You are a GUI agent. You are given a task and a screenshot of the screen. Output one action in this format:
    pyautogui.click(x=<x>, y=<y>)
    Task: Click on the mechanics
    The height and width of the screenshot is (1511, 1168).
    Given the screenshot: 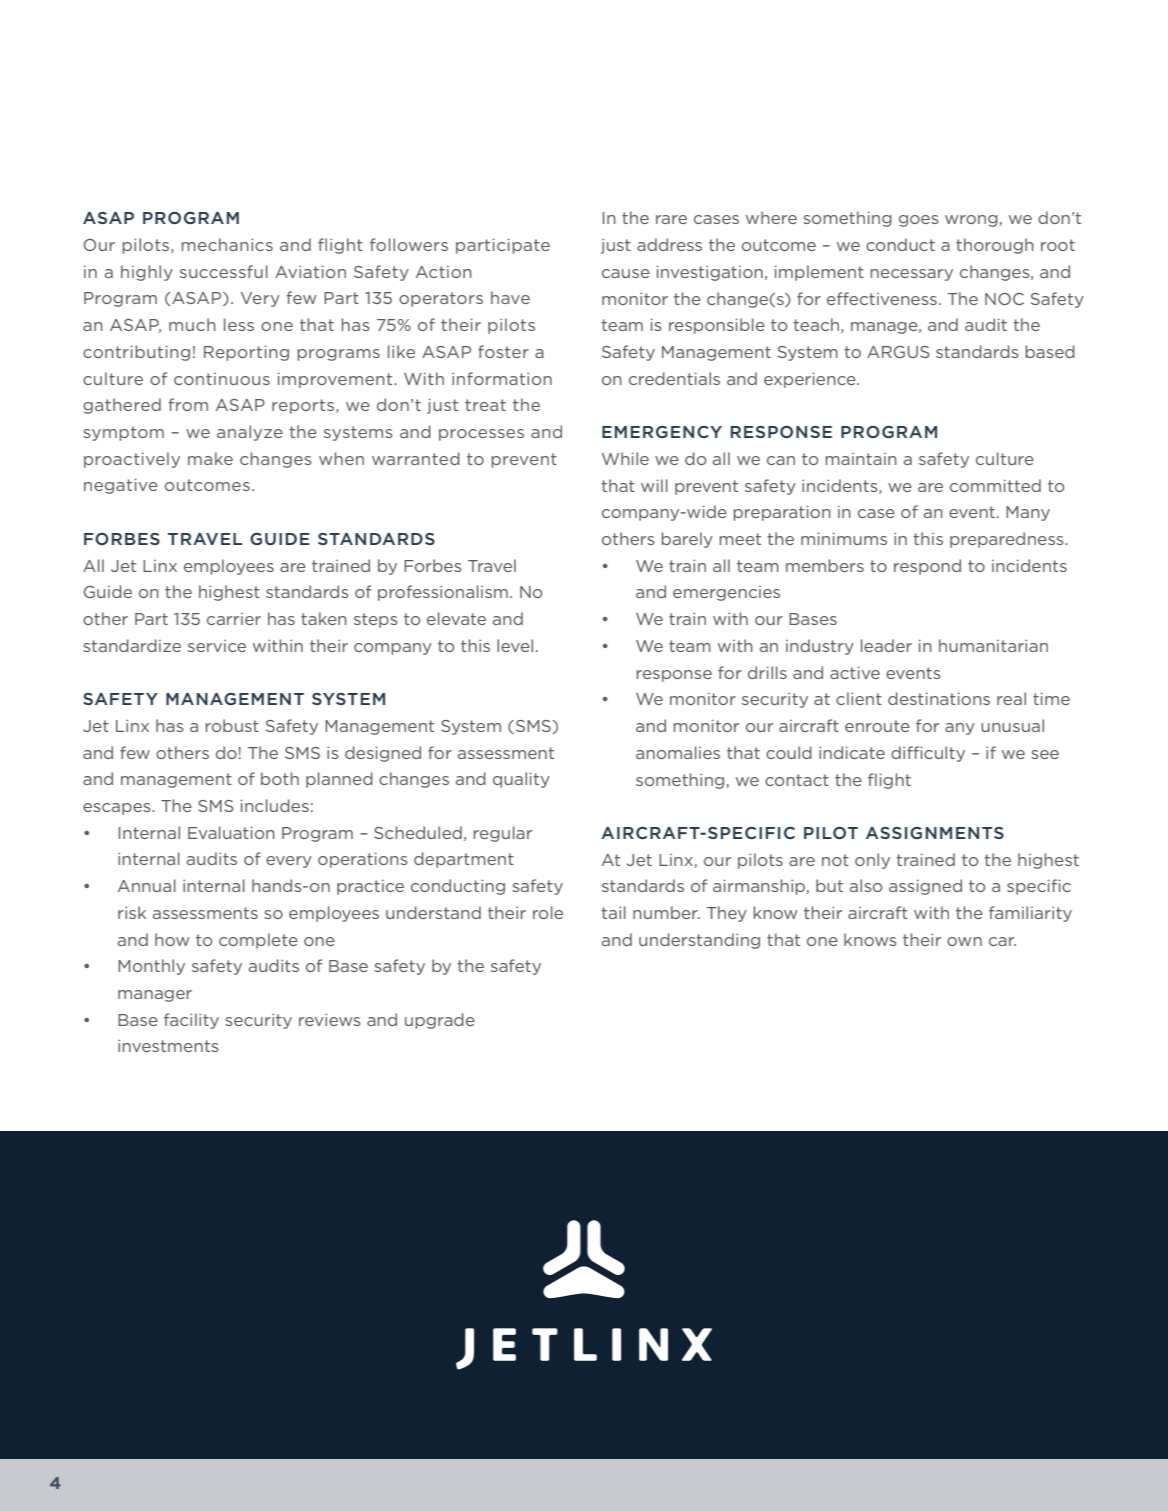 What is the action you would take?
    pyautogui.click(x=227, y=244)
